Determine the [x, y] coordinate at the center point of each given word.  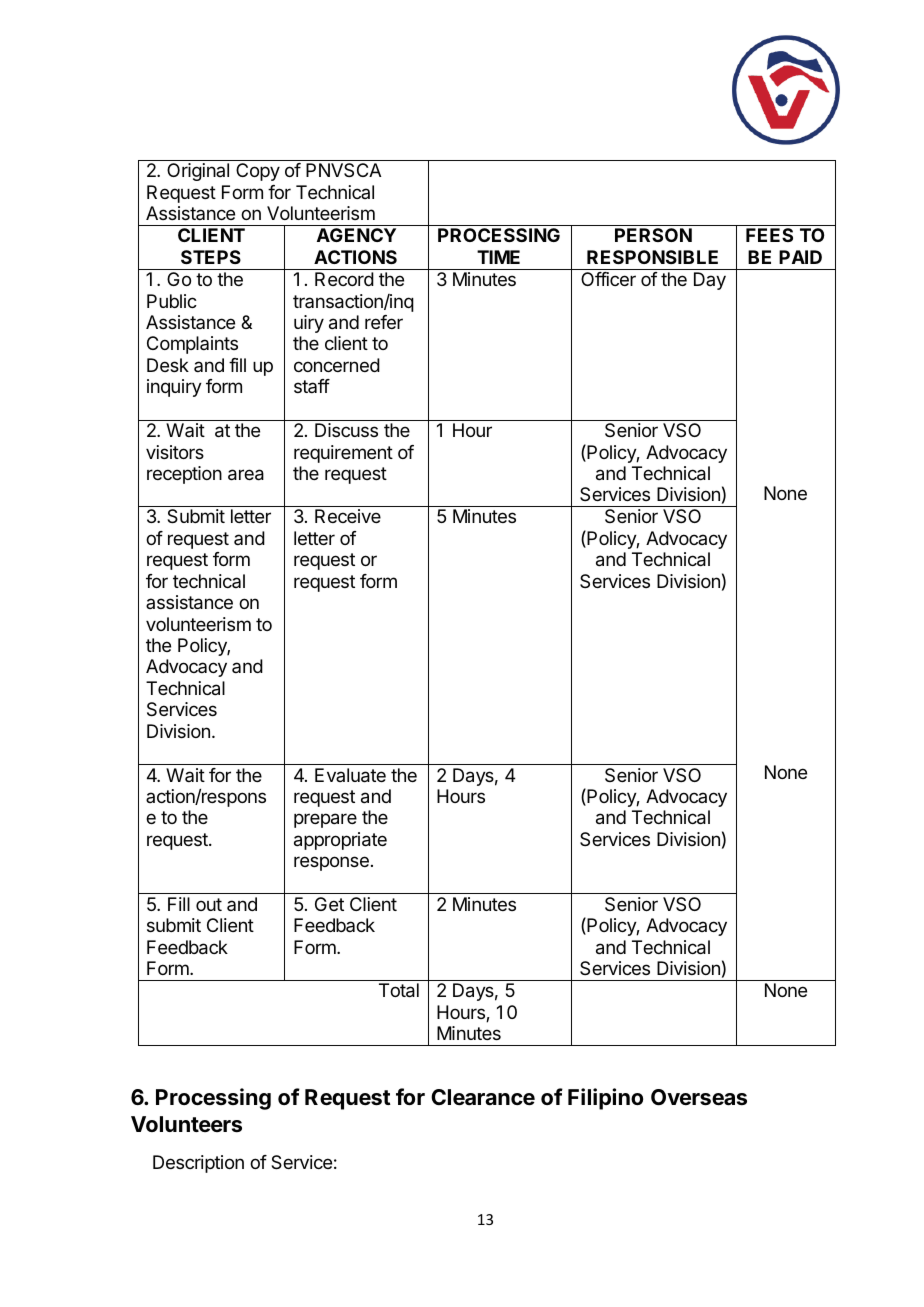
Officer [608, 279]
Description [198, 1164]
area [246, 475]
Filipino [605, 1099]
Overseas [699, 1097]
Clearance [483, 1097]
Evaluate [350, 775]
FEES [769, 235]
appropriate [340, 841]
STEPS [211, 257]
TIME [498, 257]
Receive [348, 516]
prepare [325, 820]
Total [399, 990]
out [209, 904]
